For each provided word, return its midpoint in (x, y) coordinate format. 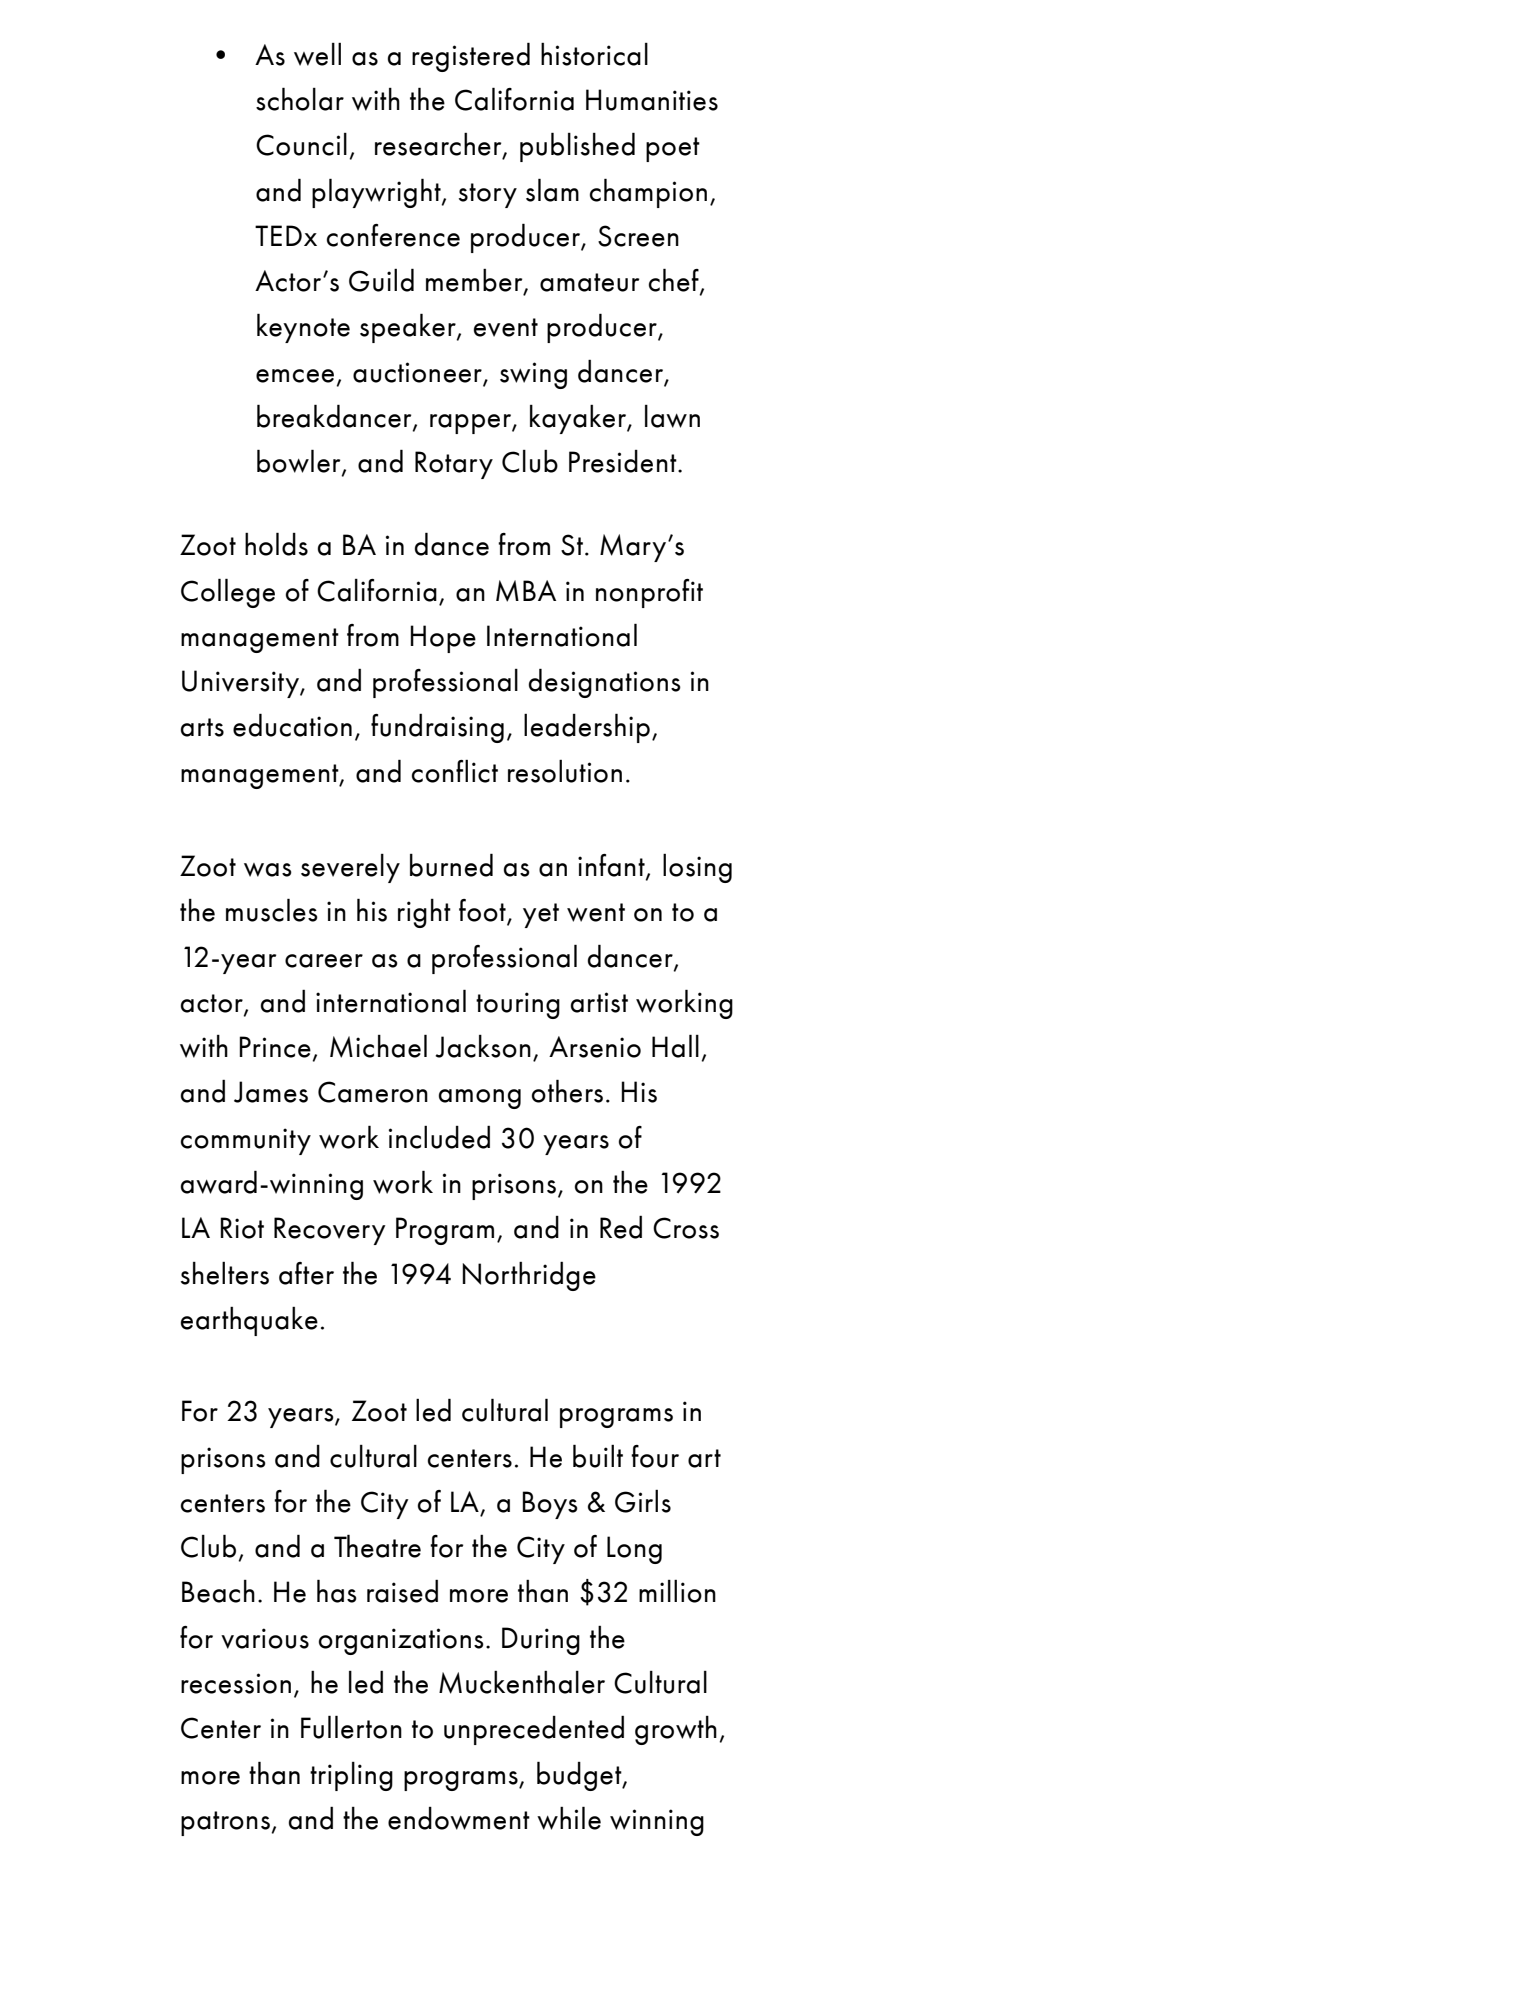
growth (676, 1730)
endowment (459, 1818)
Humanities (652, 100)
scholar (300, 99)
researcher (439, 145)
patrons (225, 1823)
